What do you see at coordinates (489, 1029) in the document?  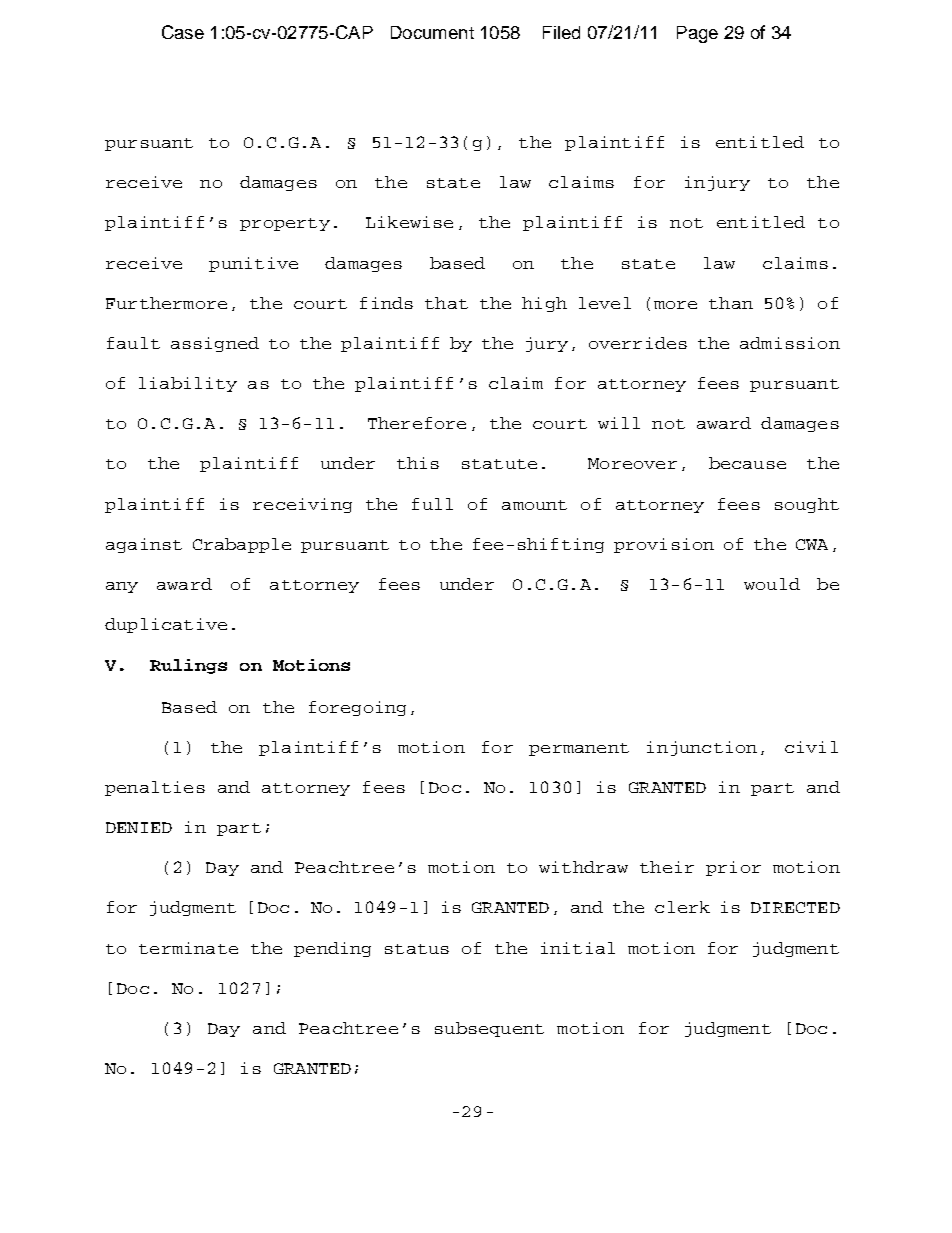 I see `subsequent` at bounding box center [489, 1029].
